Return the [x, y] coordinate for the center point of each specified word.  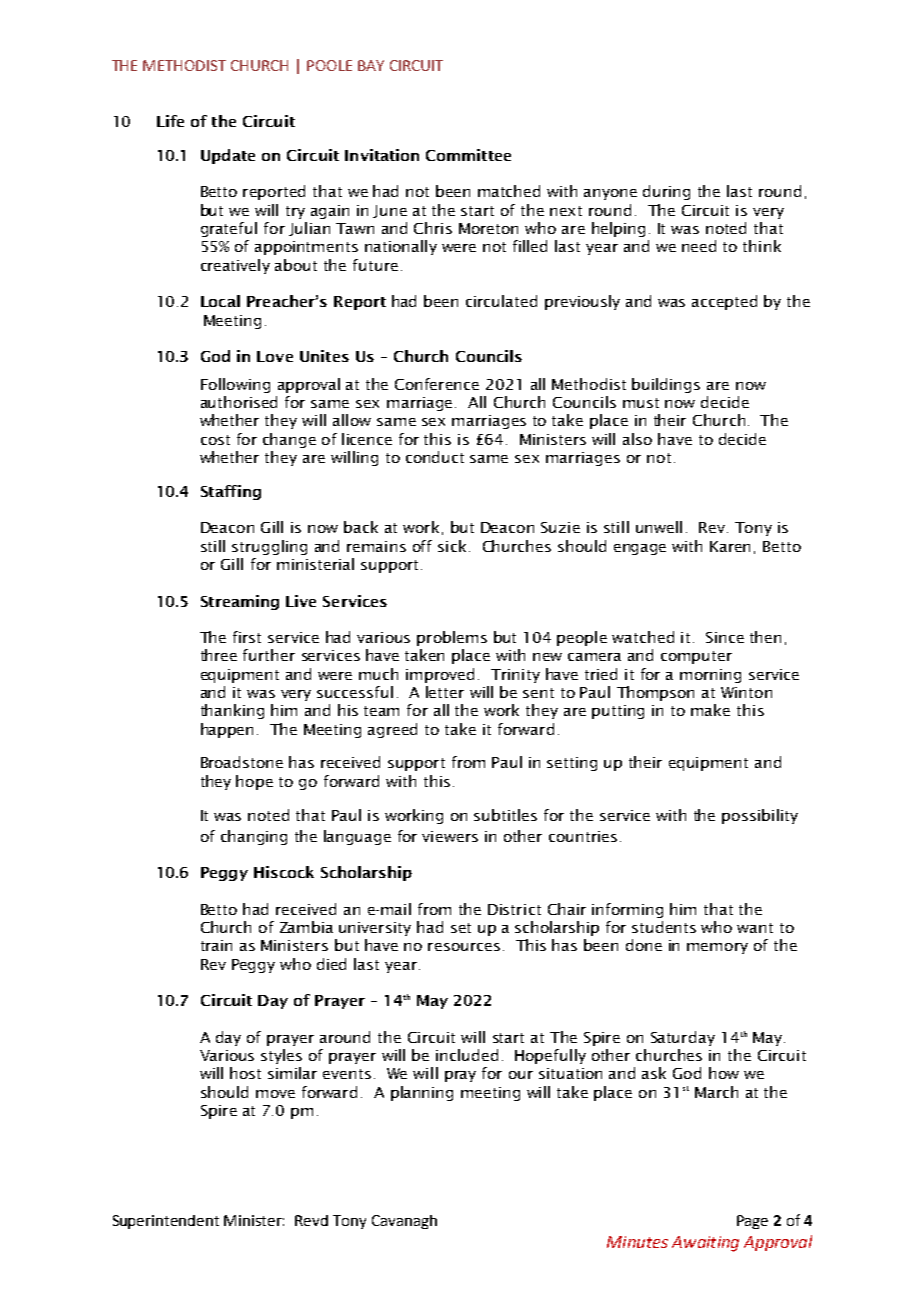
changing [254, 837]
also [637, 439]
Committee [468, 155]
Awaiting [705, 1244]
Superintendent [166, 1222]
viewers [450, 836]
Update [228, 156]
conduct [435, 457]
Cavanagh [404, 1222]
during [666, 192]
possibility [760, 816]
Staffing [231, 492]
